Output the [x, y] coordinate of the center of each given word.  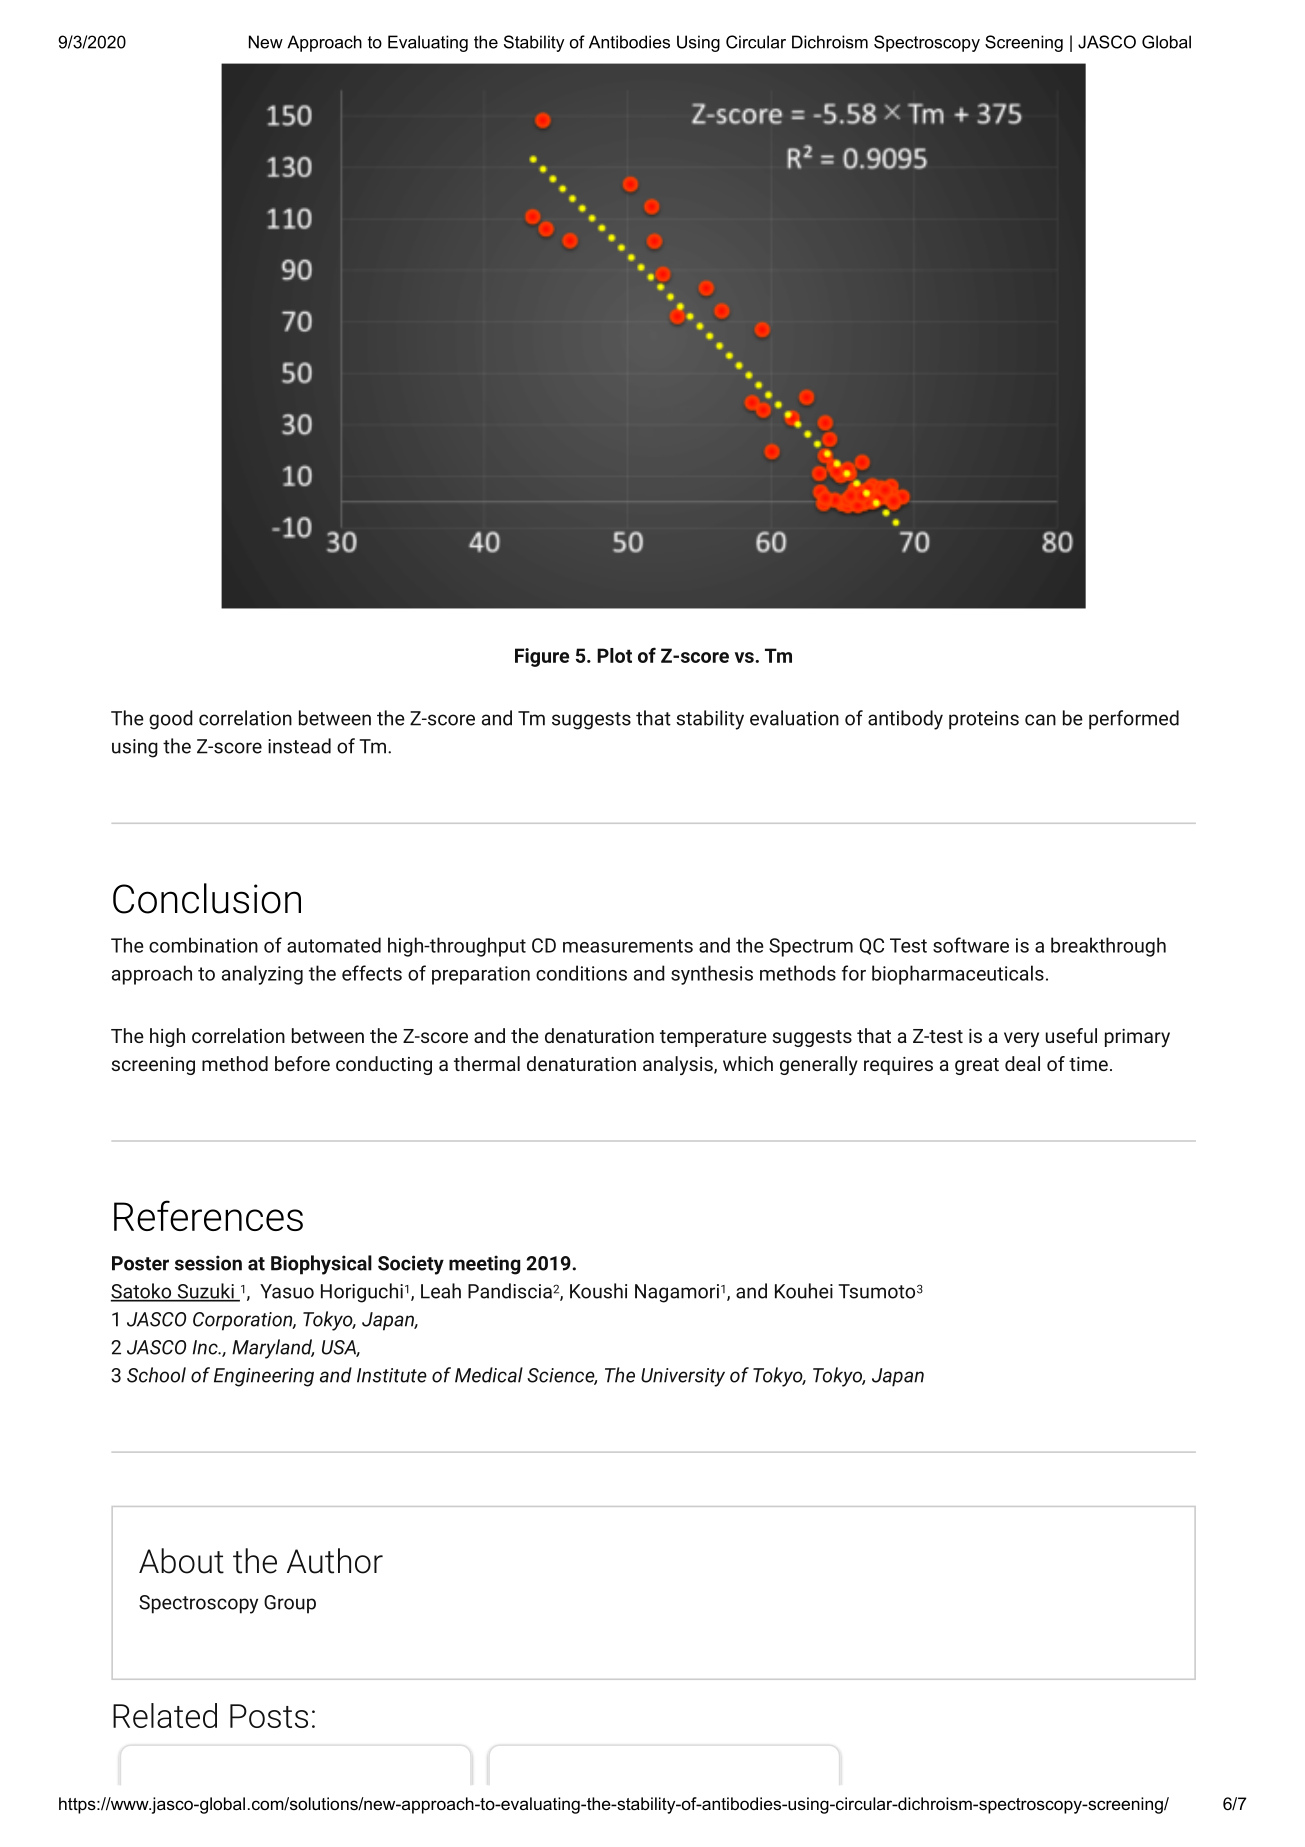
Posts [269, 1716]
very [1021, 1039]
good [171, 720]
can [1040, 720]
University [683, 1377]
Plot [614, 655]
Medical [489, 1375]
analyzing [262, 975]
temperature [713, 1038]
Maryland [273, 1349]
